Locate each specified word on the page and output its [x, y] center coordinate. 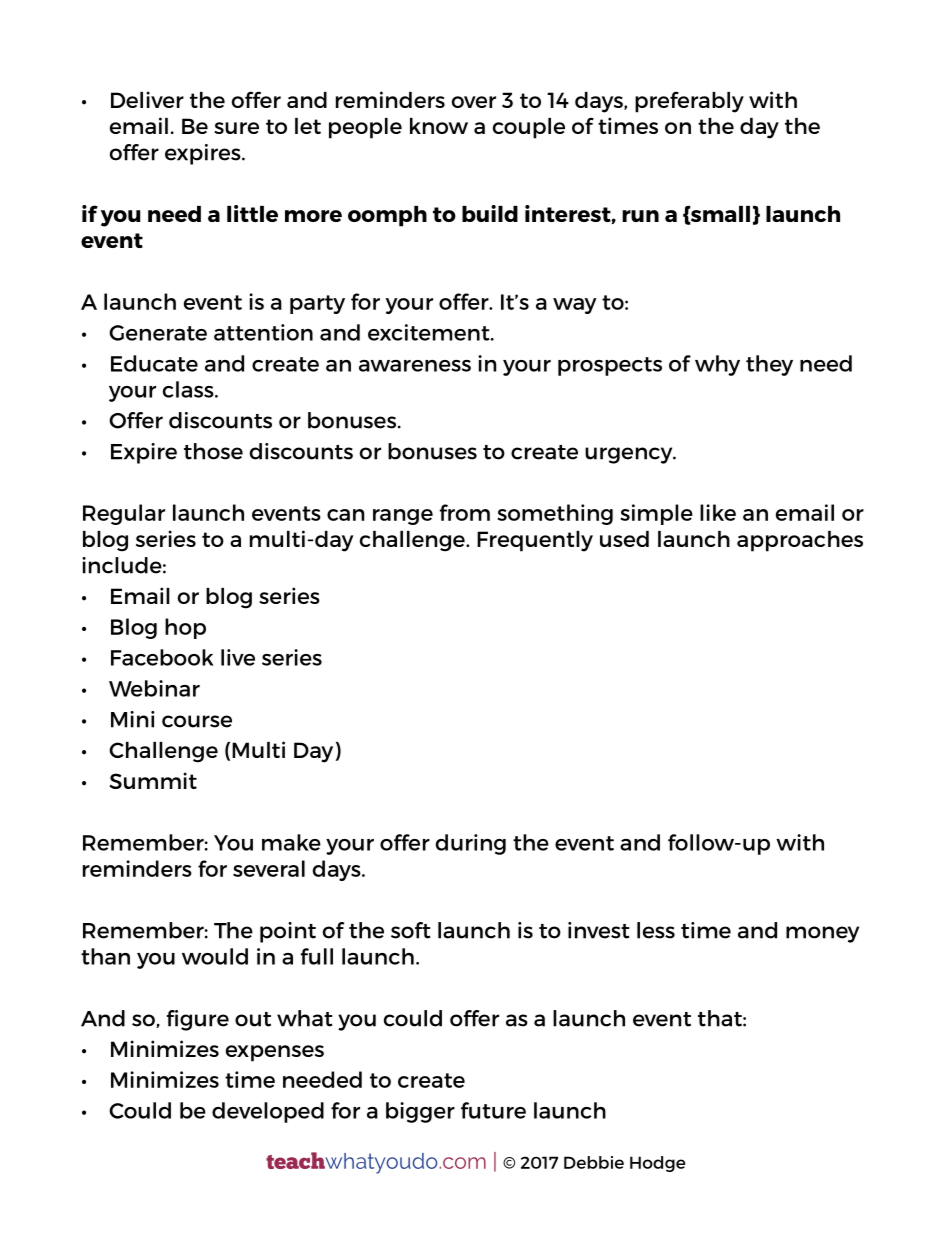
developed [268, 1112]
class [189, 389]
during [471, 844]
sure [236, 128]
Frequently [535, 541]
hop [185, 628]
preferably [689, 102]
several [269, 868]
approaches [800, 541]
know [439, 126]
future [493, 1110]
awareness [415, 366]
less [656, 930]
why [717, 365]
